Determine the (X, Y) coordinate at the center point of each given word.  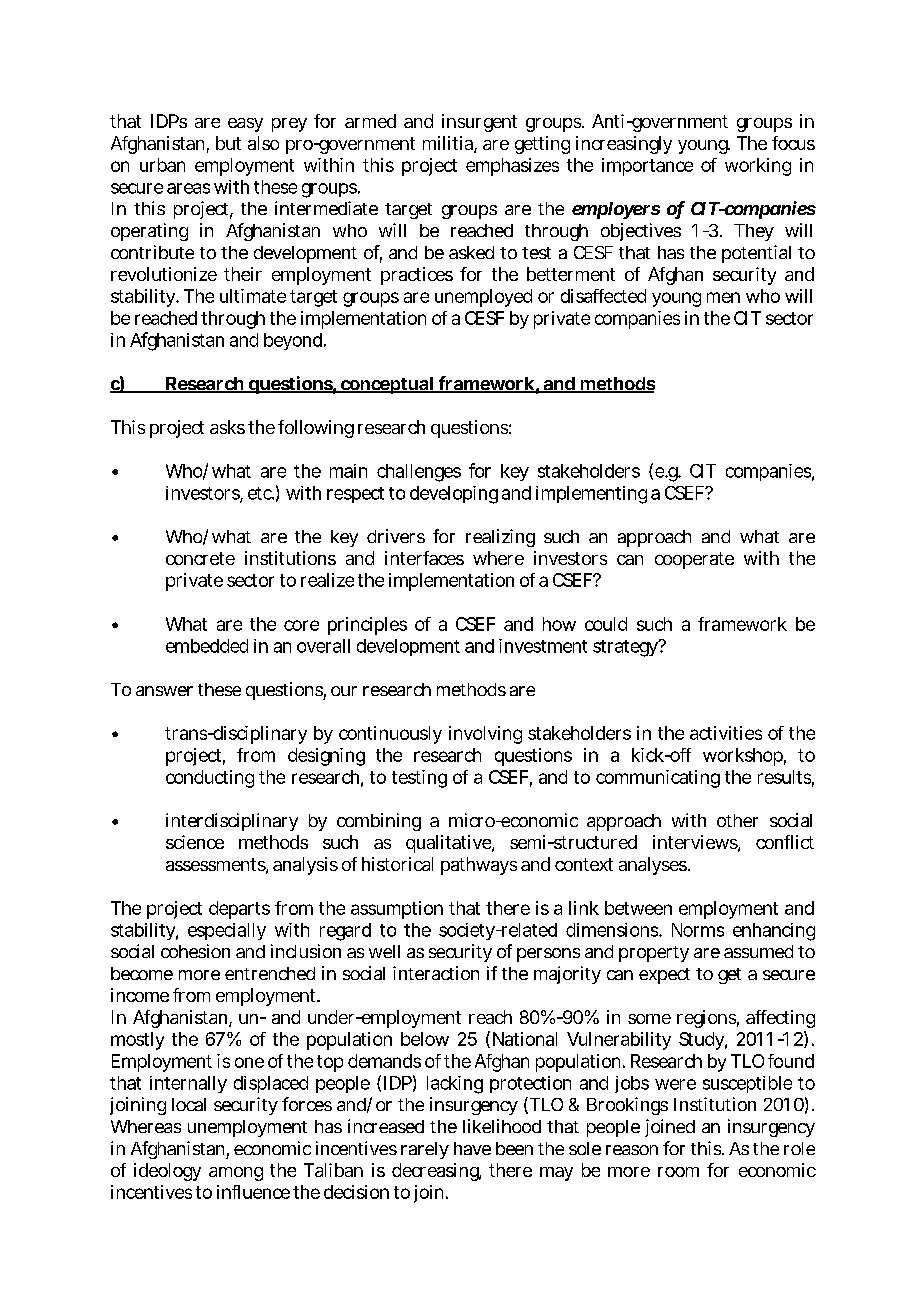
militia (449, 144)
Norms (698, 930)
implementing (591, 495)
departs (239, 910)
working (758, 167)
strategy (626, 648)
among (236, 1174)
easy (245, 125)
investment (543, 646)
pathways (479, 866)
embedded (207, 646)
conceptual (386, 385)
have (472, 1148)
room (678, 1172)
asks (227, 427)
